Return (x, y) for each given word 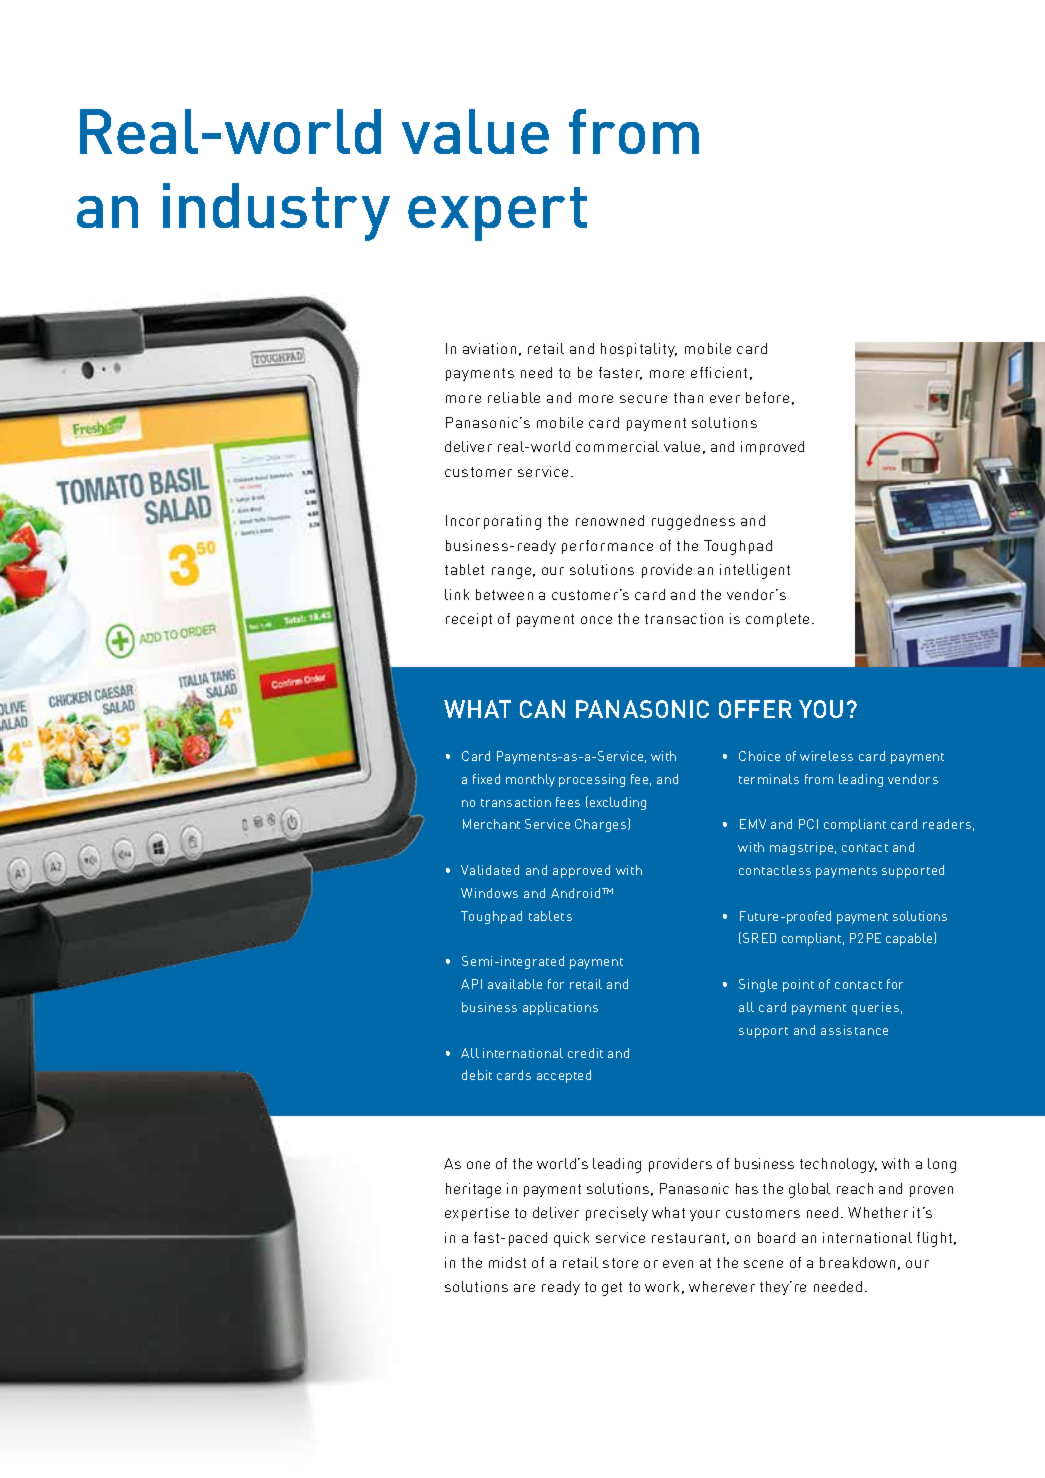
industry (276, 212)
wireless (826, 756)
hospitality (639, 350)
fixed (486, 779)
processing (592, 780)
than (688, 397)
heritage (473, 1190)
